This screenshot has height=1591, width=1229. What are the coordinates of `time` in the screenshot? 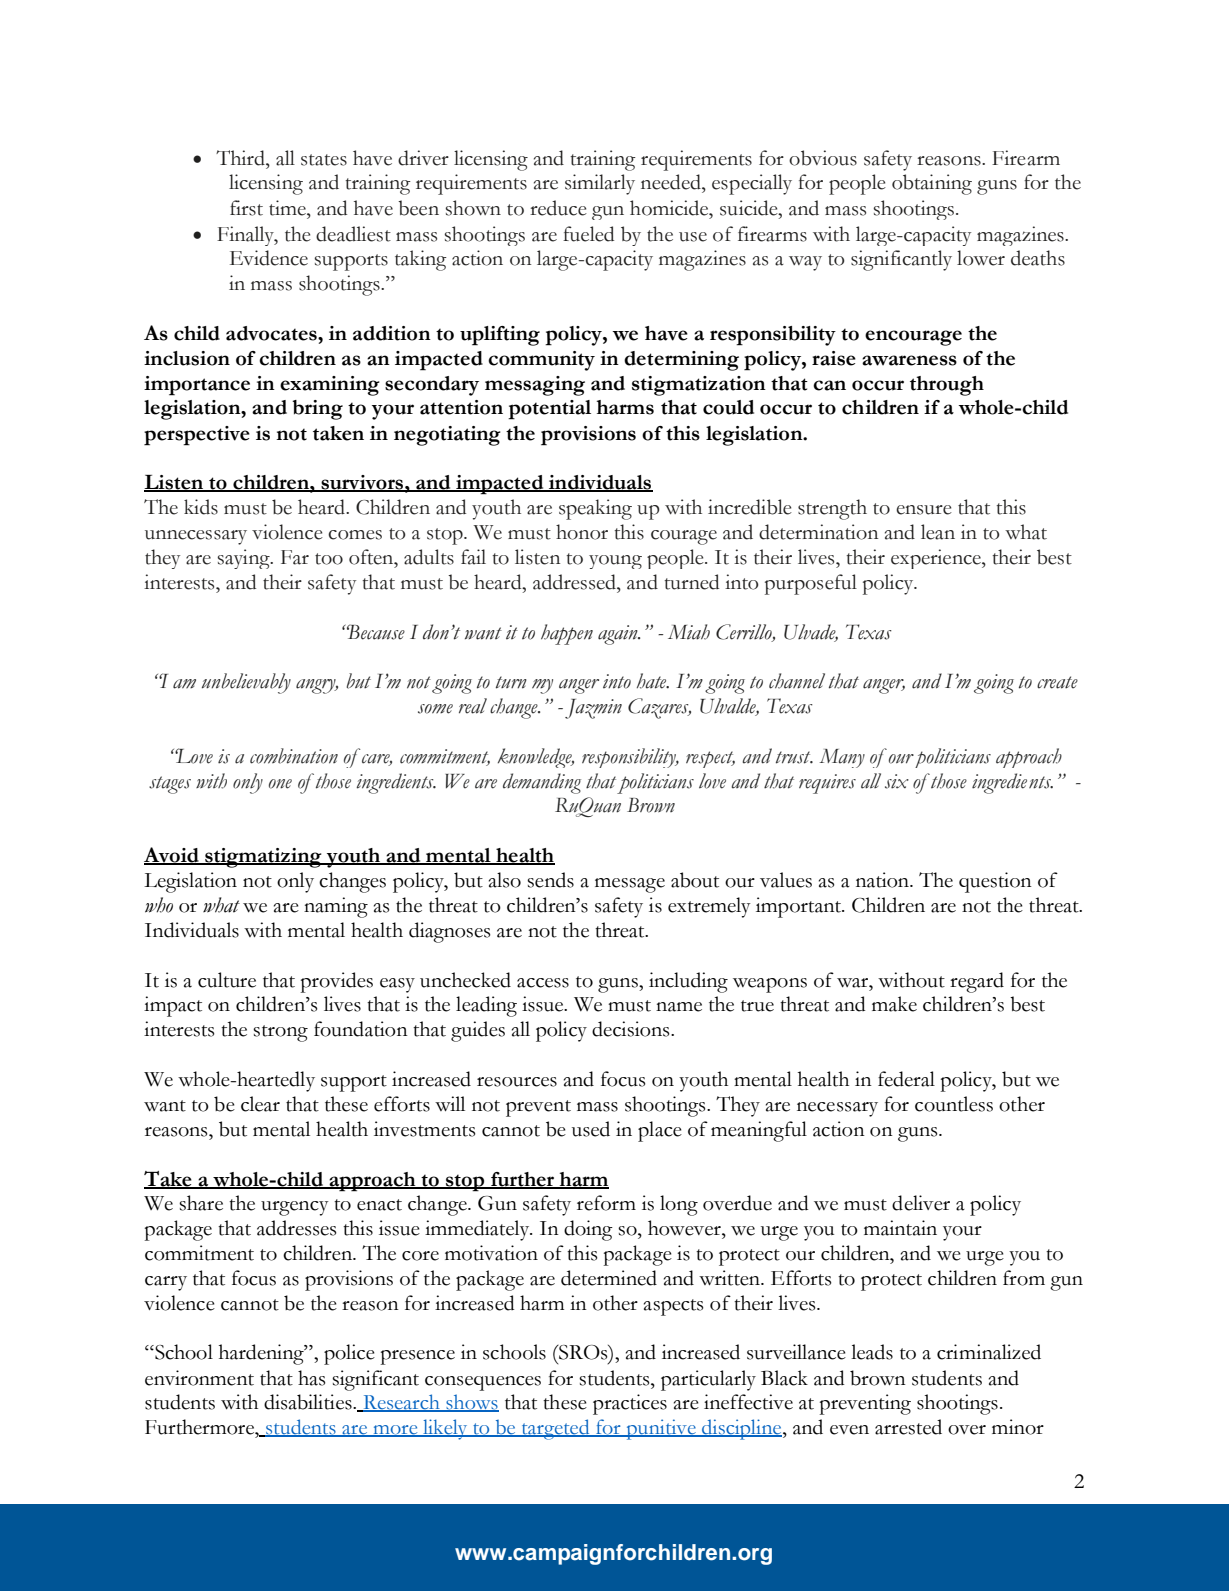 It's located at (288, 208).
